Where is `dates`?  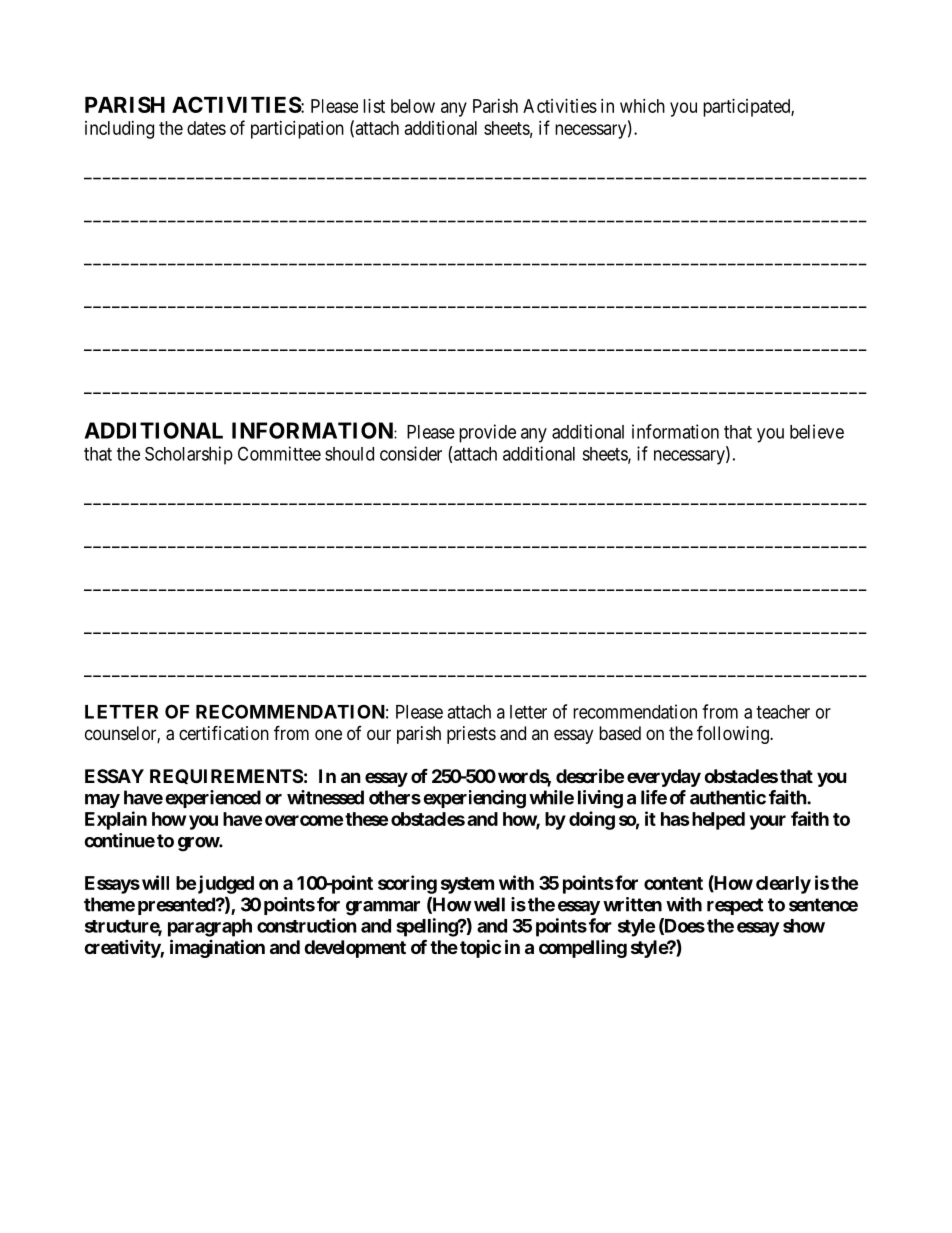 dates is located at coordinates (206, 128).
